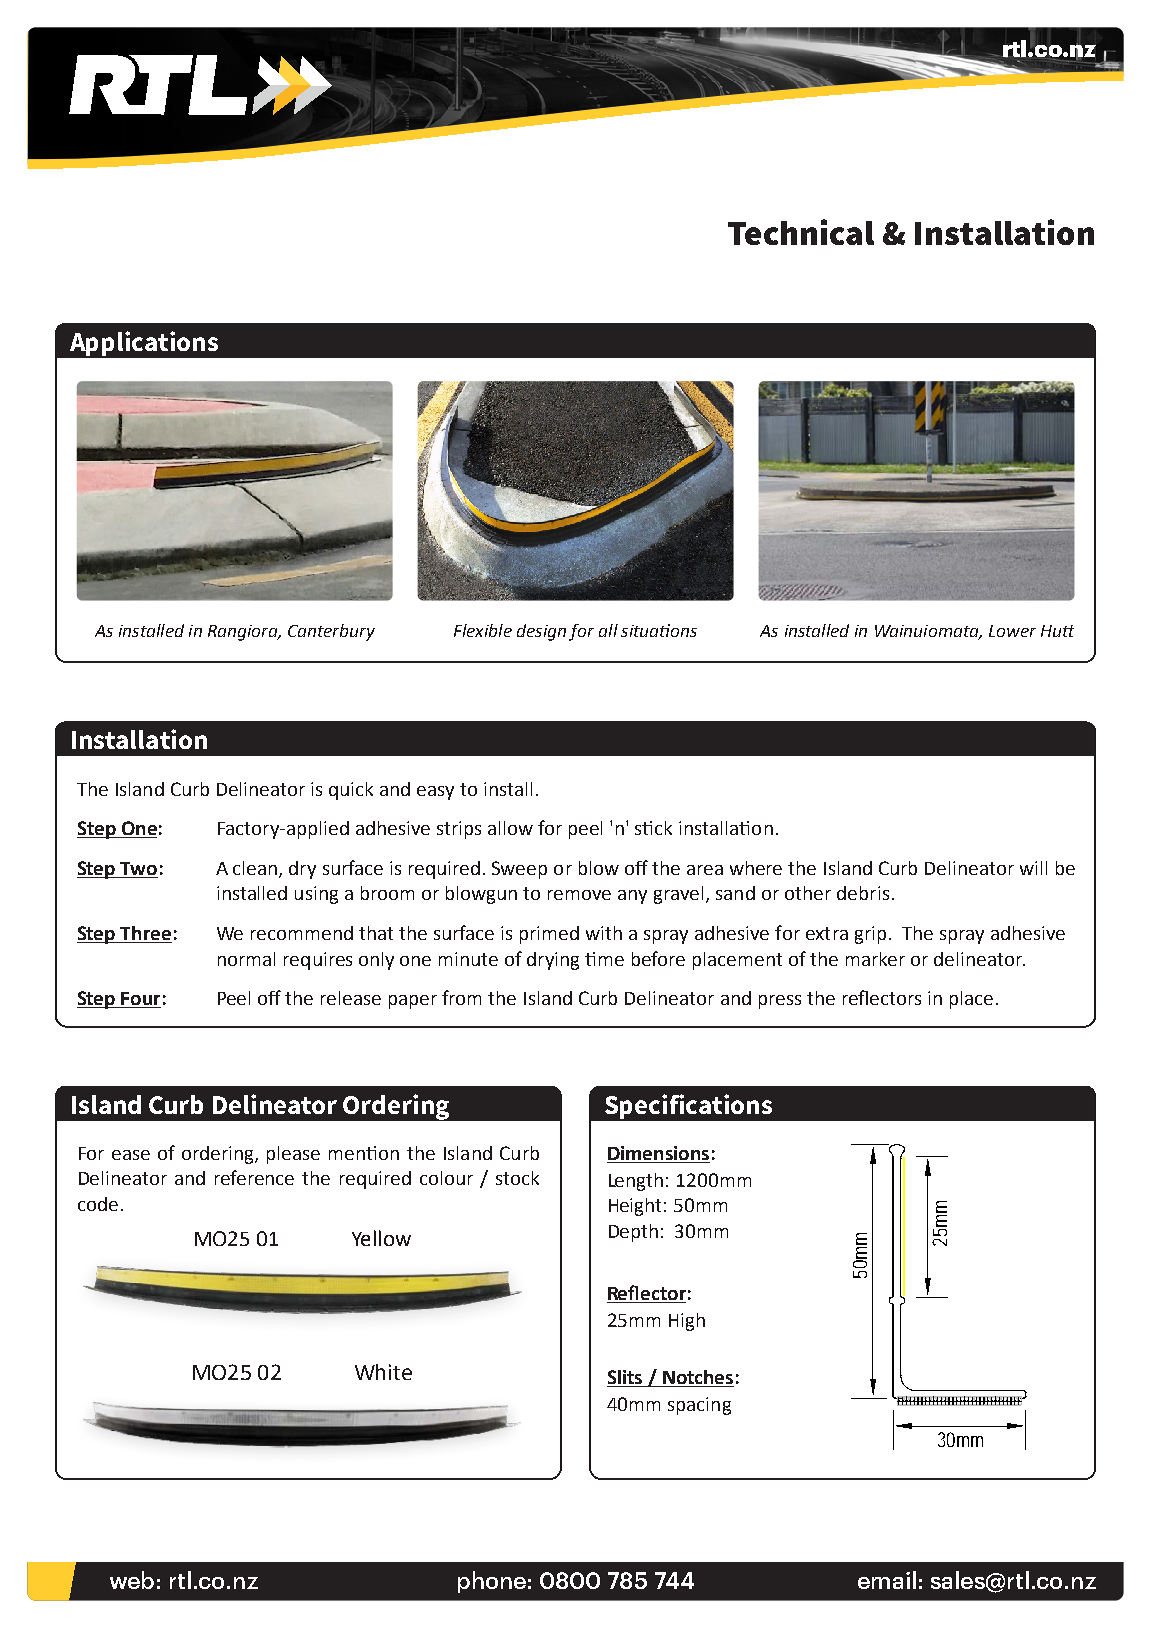  I want to click on debris, so click(863, 893).
